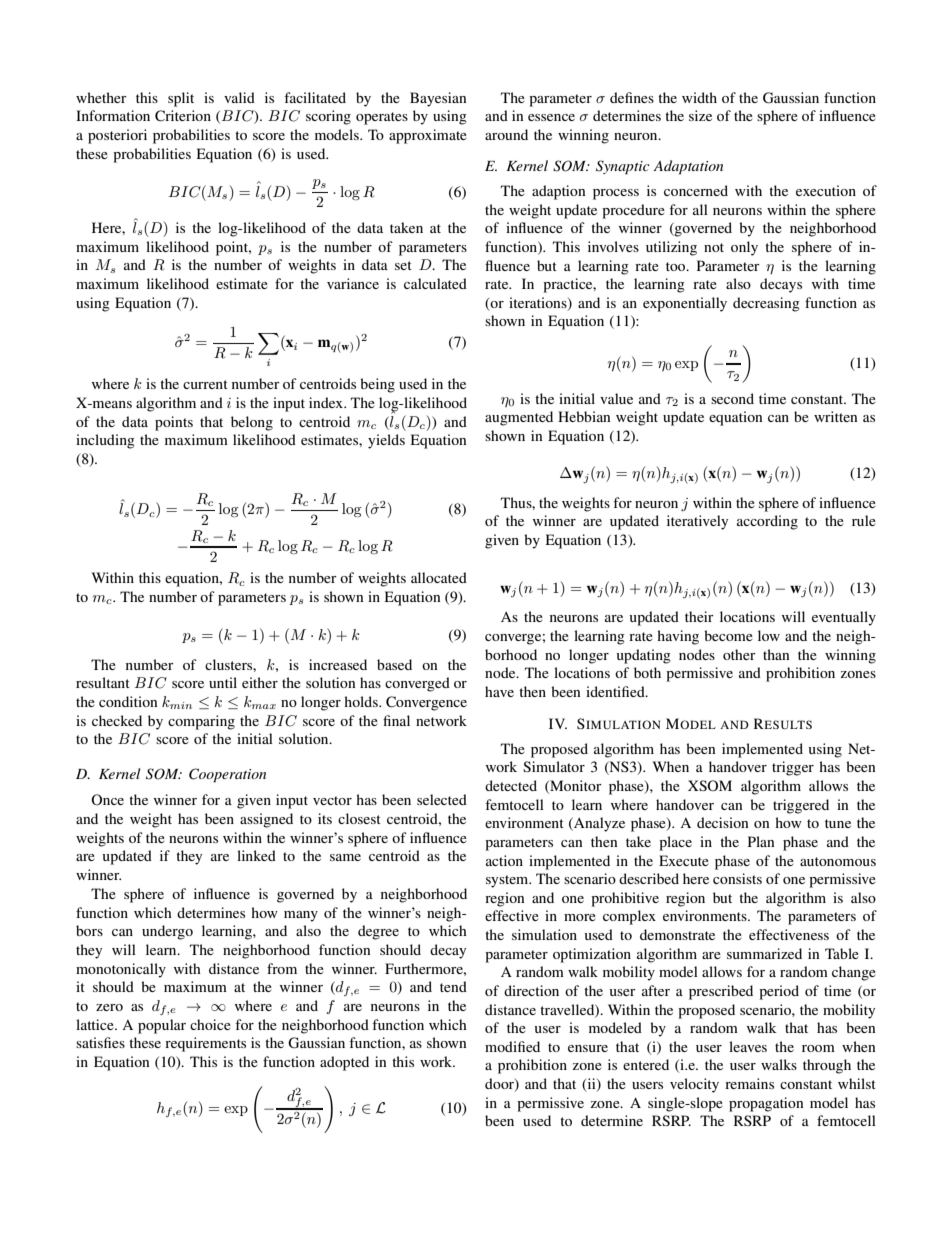 Image resolution: width=952 pixels, height=1233 pixels. What do you see at coordinates (519, 418) in the image?
I see `augmented` at bounding box center [519, 418].
